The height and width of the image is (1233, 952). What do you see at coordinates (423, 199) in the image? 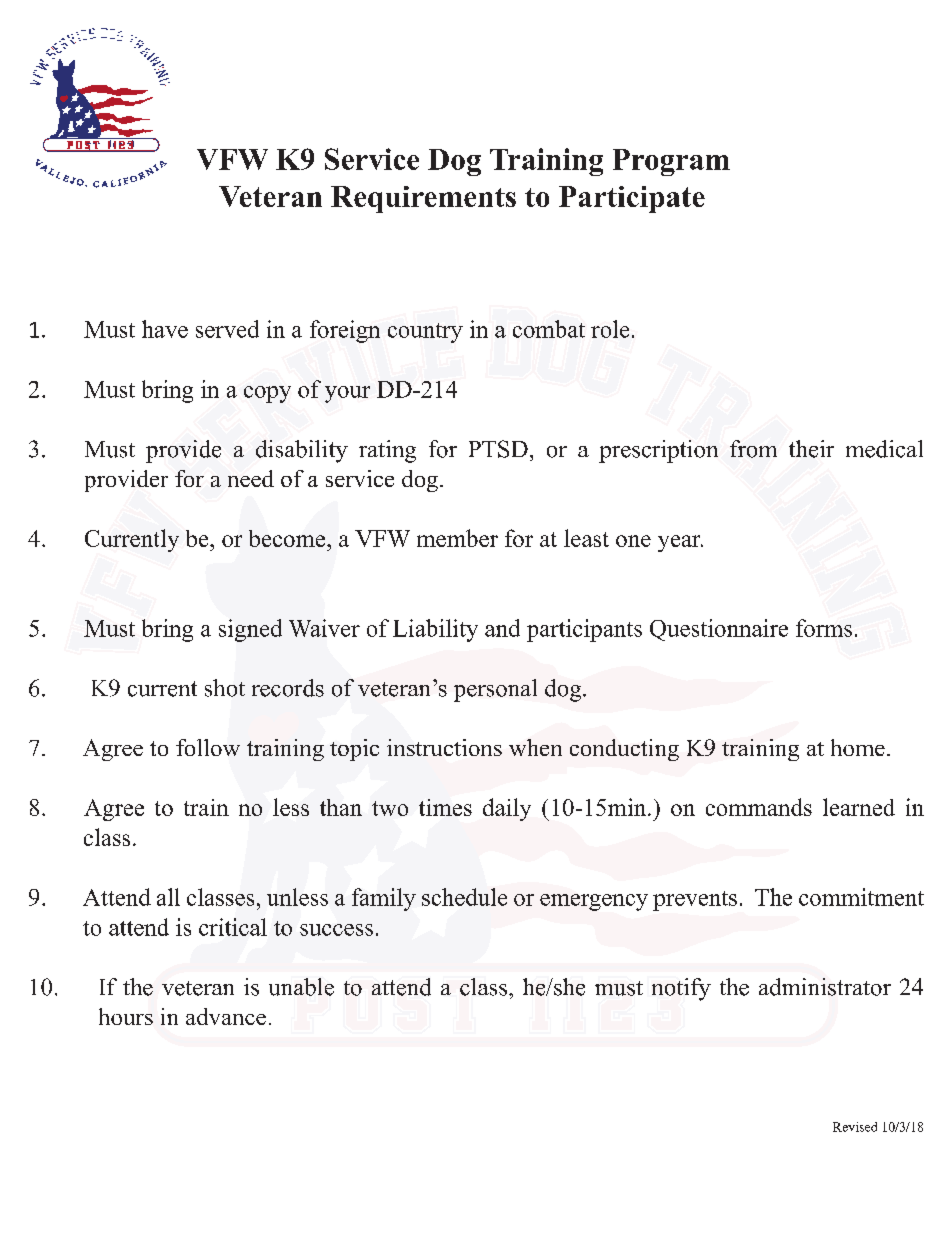
I see `Requirements` at bounding box center [423, 199].
